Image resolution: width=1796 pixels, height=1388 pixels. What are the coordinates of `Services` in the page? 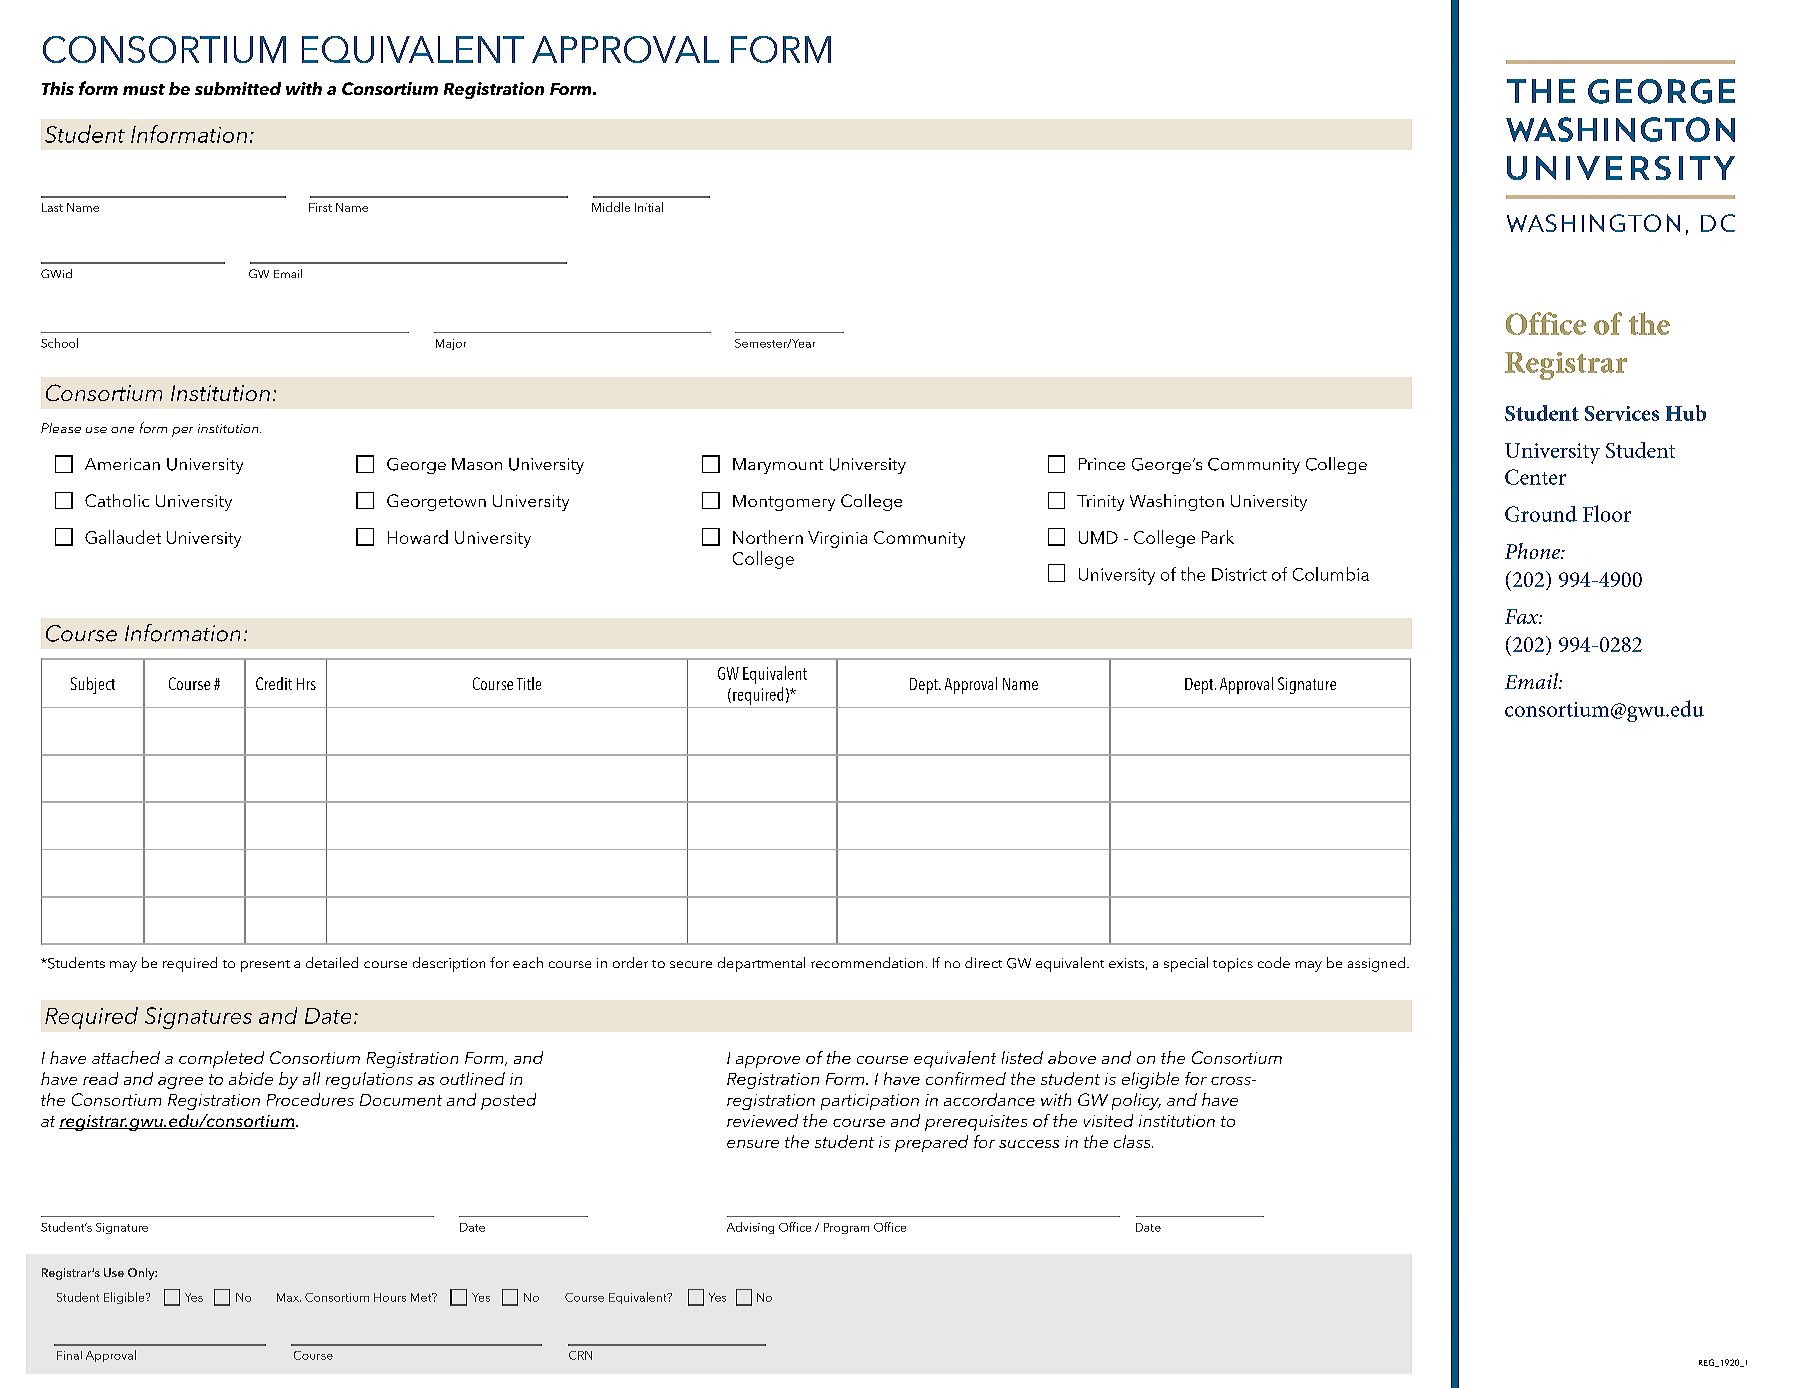 It's located at (1622, 413).
